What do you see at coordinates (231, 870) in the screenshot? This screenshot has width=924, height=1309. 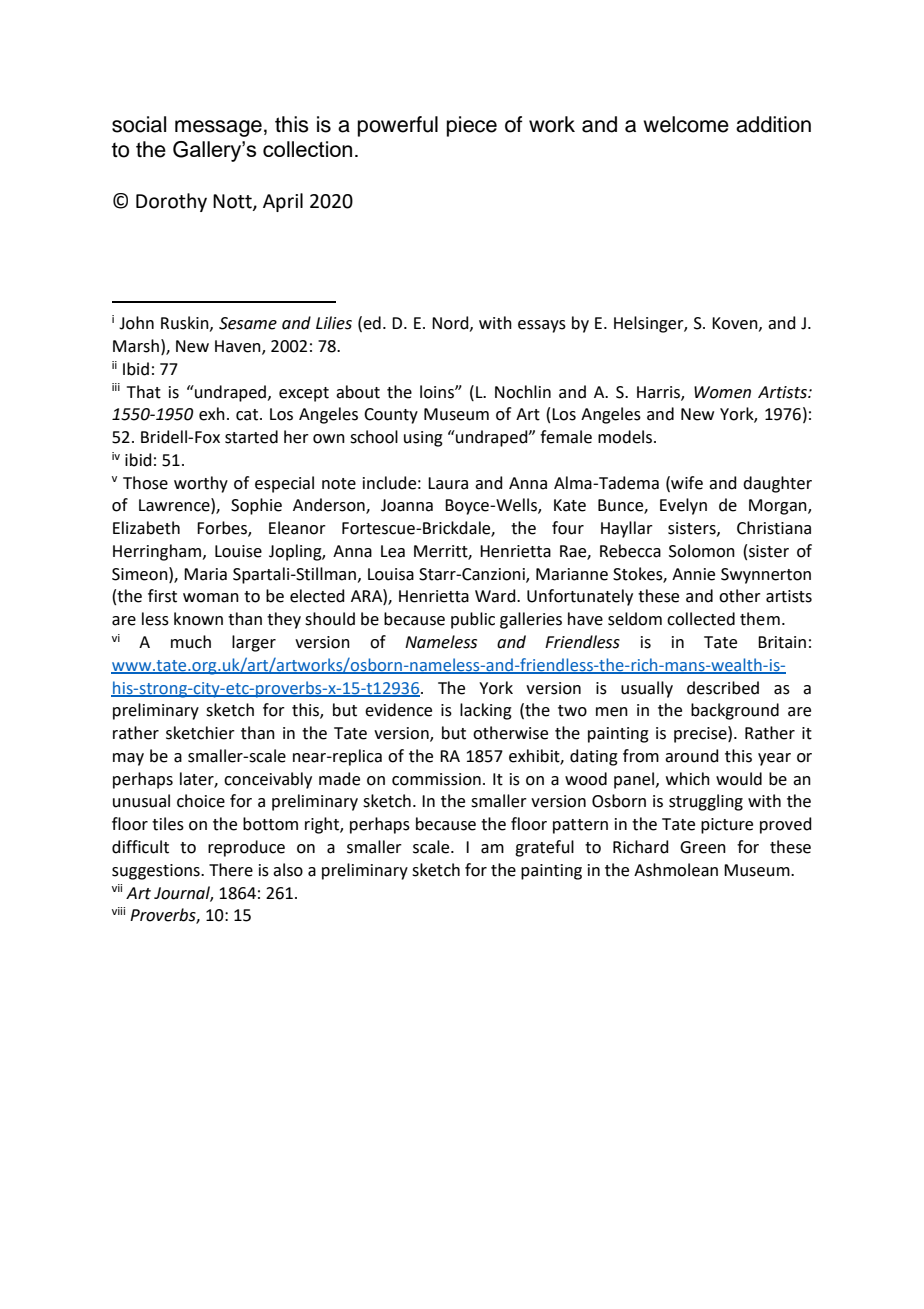 I see `There` at bounding box center [231, 870].
